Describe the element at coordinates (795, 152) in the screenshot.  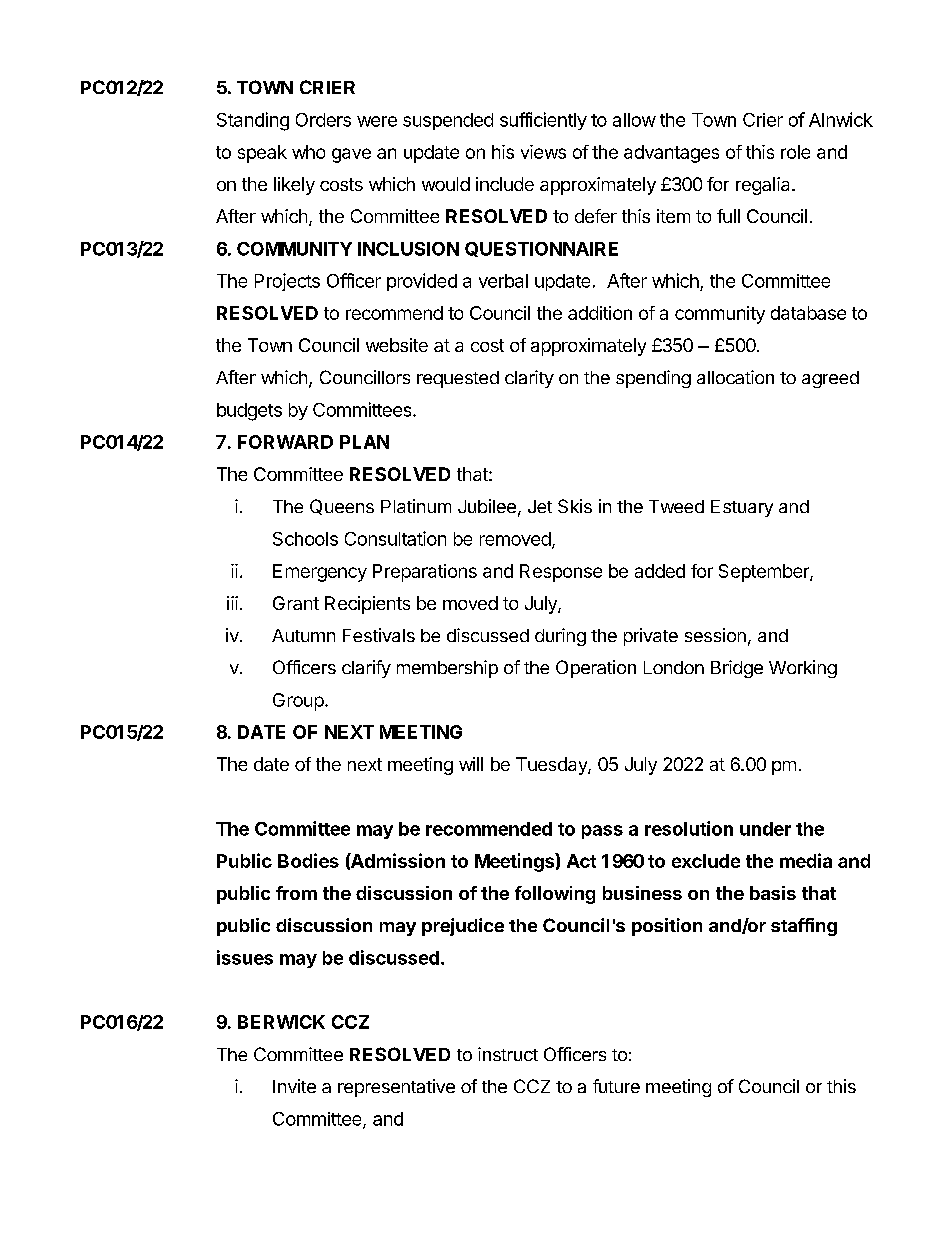
I see `role` at that location.
